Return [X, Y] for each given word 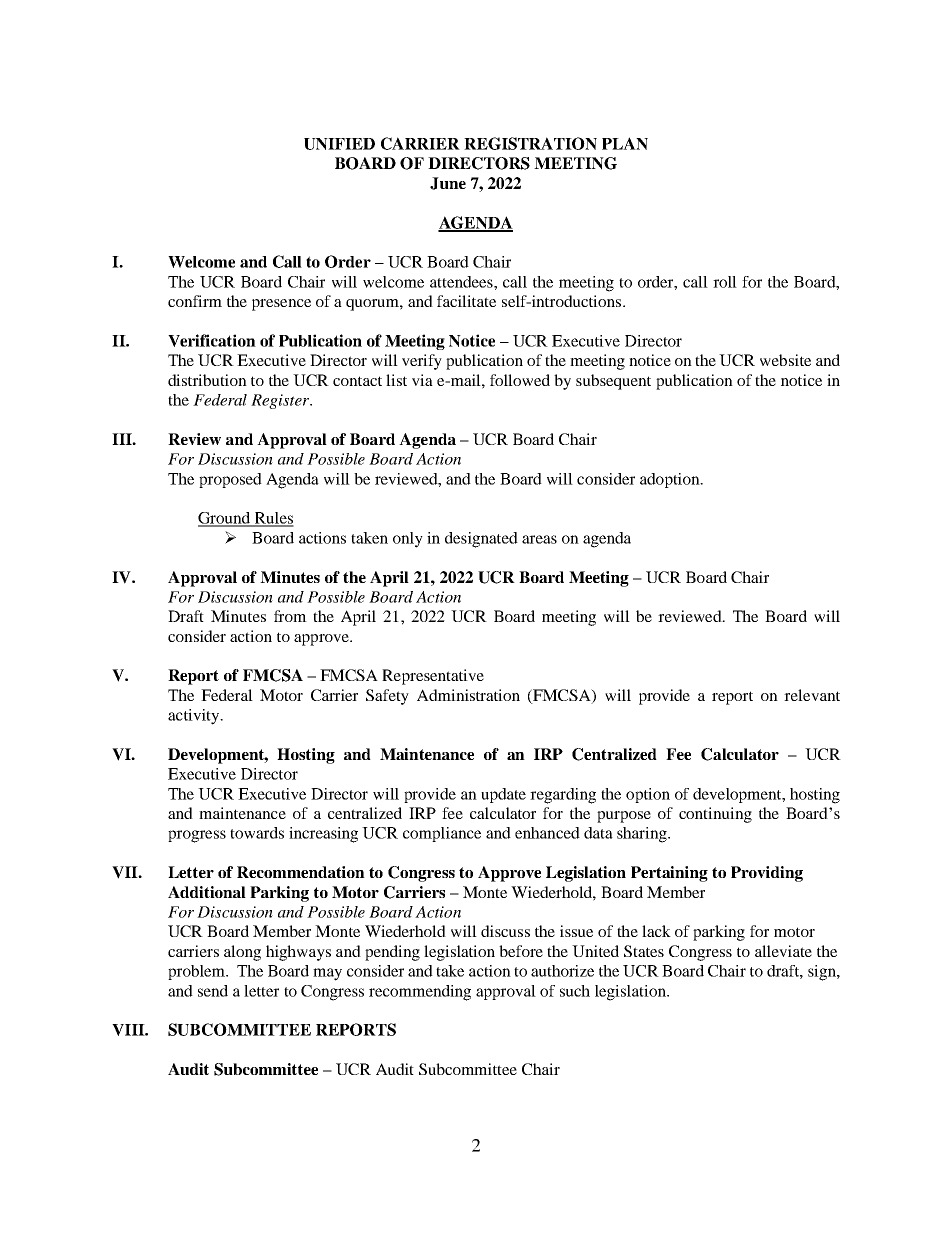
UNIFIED [339, 144]
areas [539, 539]
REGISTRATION [530, 143]
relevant [812, 695]
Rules [273, 519]
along [242, 953]
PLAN [625, 143]
